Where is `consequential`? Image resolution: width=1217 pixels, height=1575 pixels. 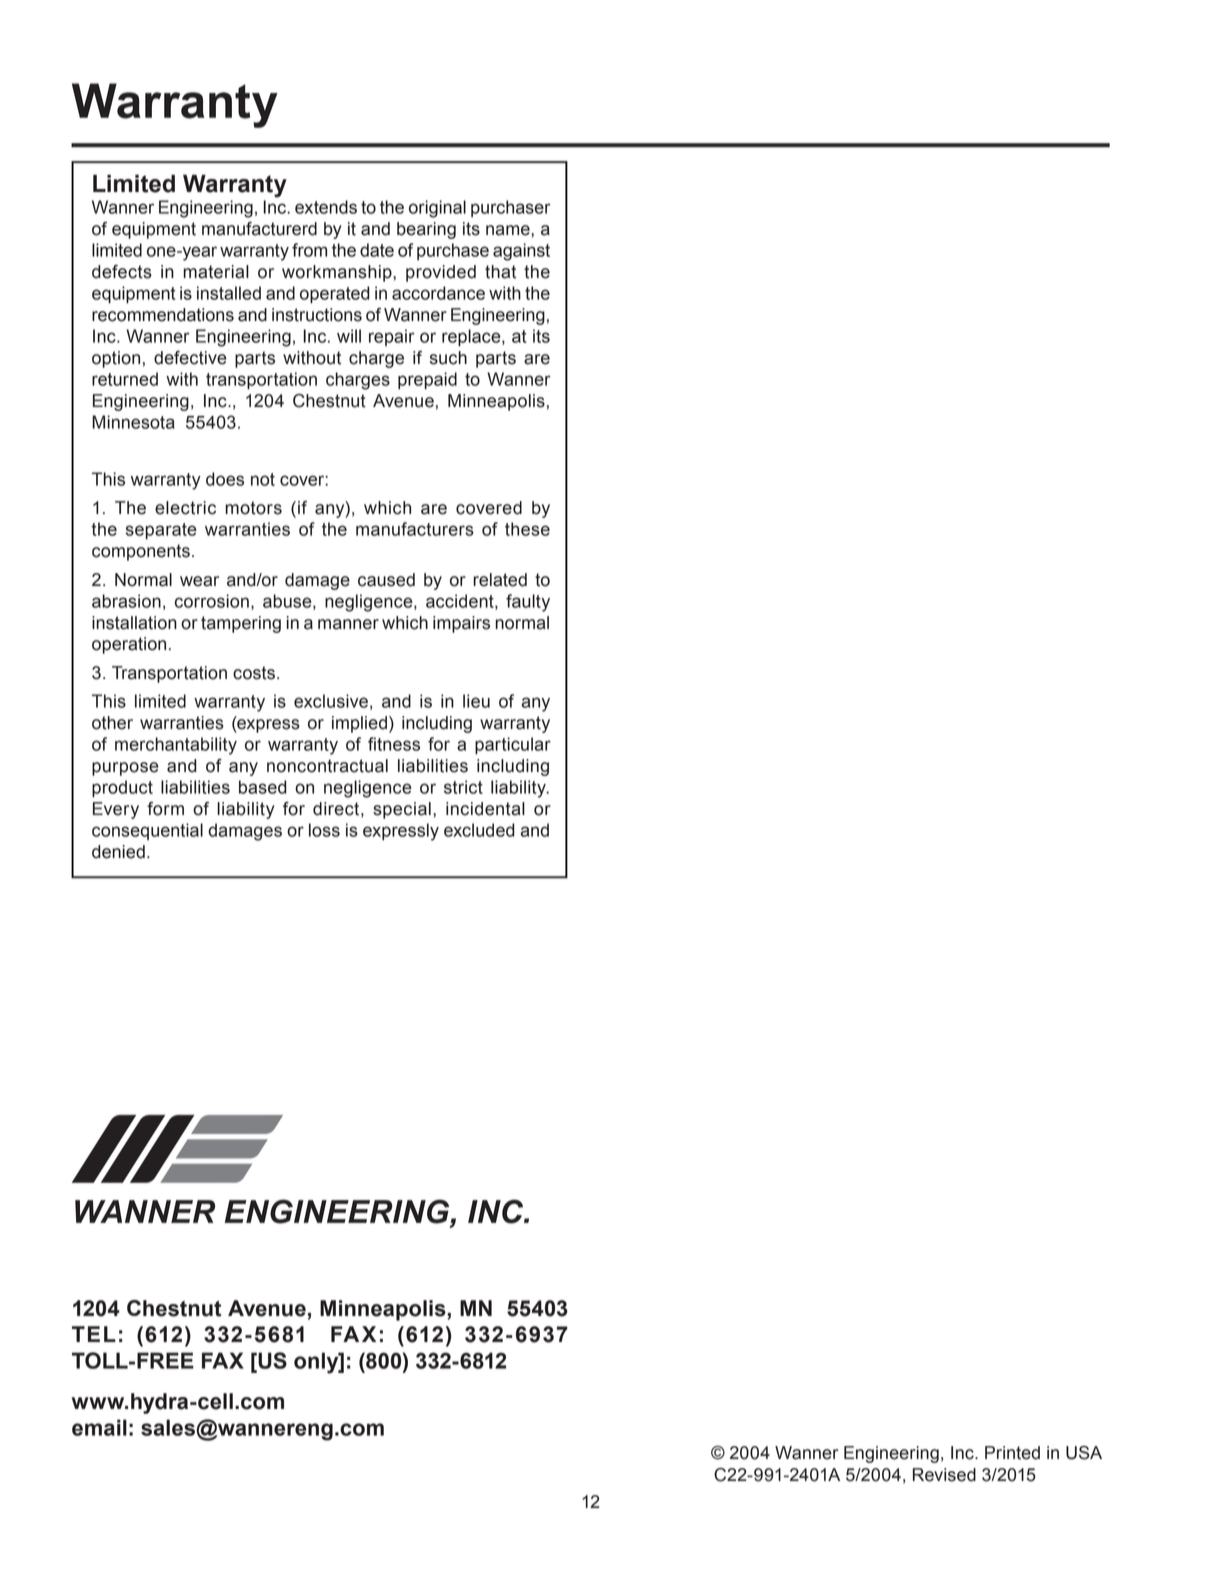
consequential is located at coordinates (147, 831).
